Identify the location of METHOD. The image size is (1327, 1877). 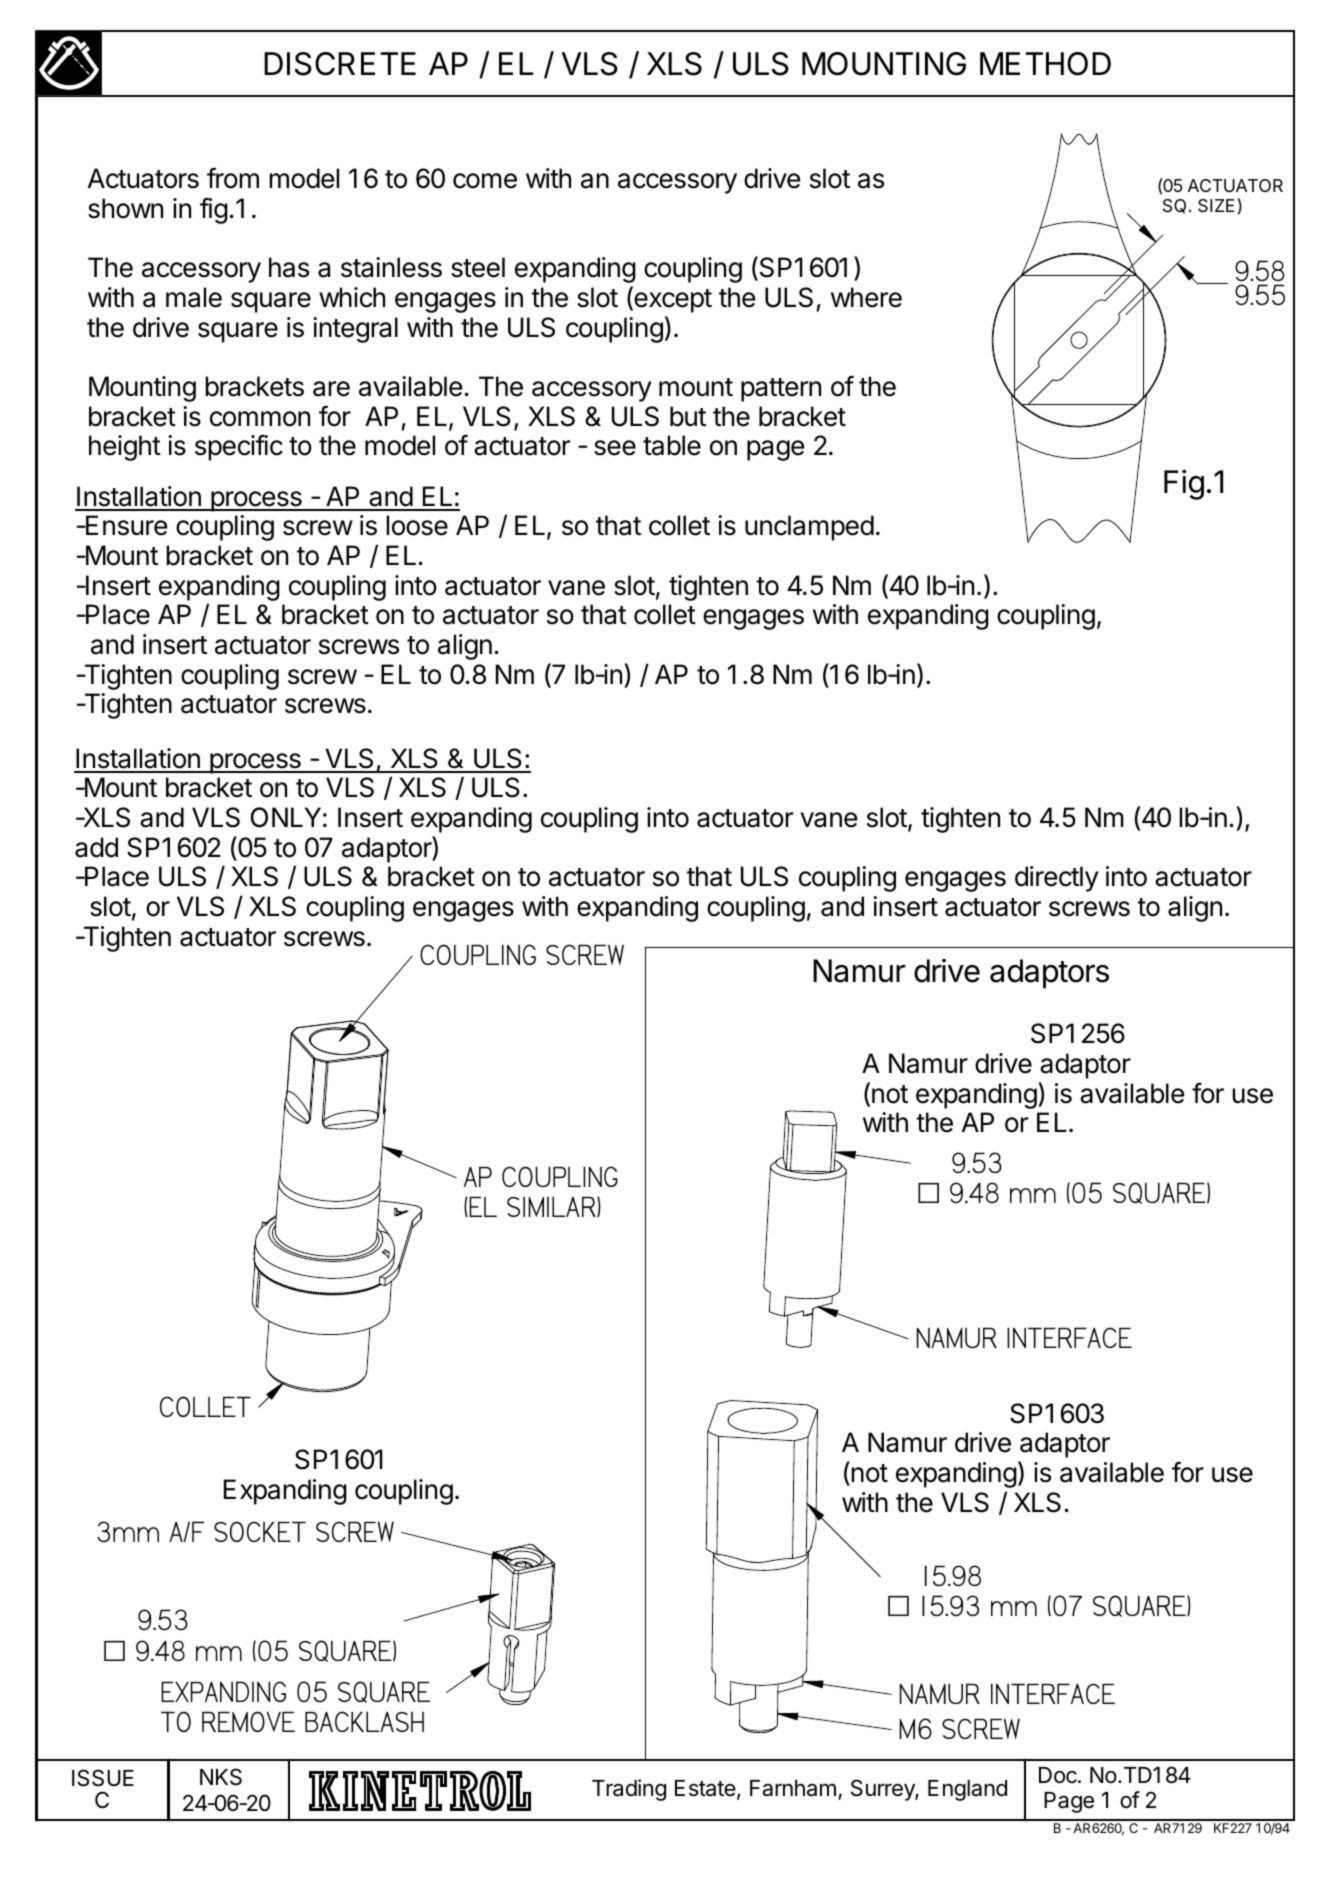
(1045, 64).
